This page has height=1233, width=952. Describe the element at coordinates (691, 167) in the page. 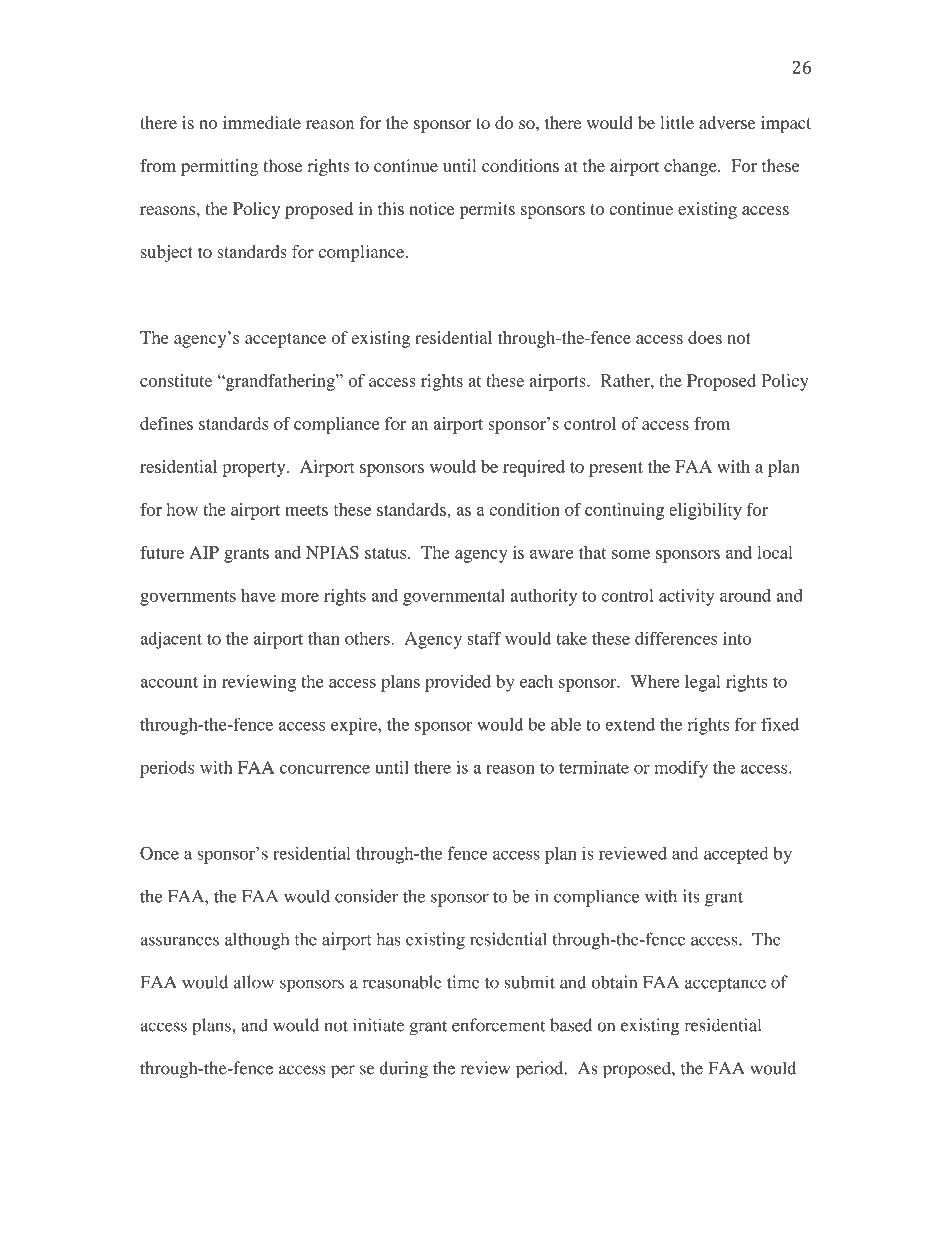

I see `change` at that location.
